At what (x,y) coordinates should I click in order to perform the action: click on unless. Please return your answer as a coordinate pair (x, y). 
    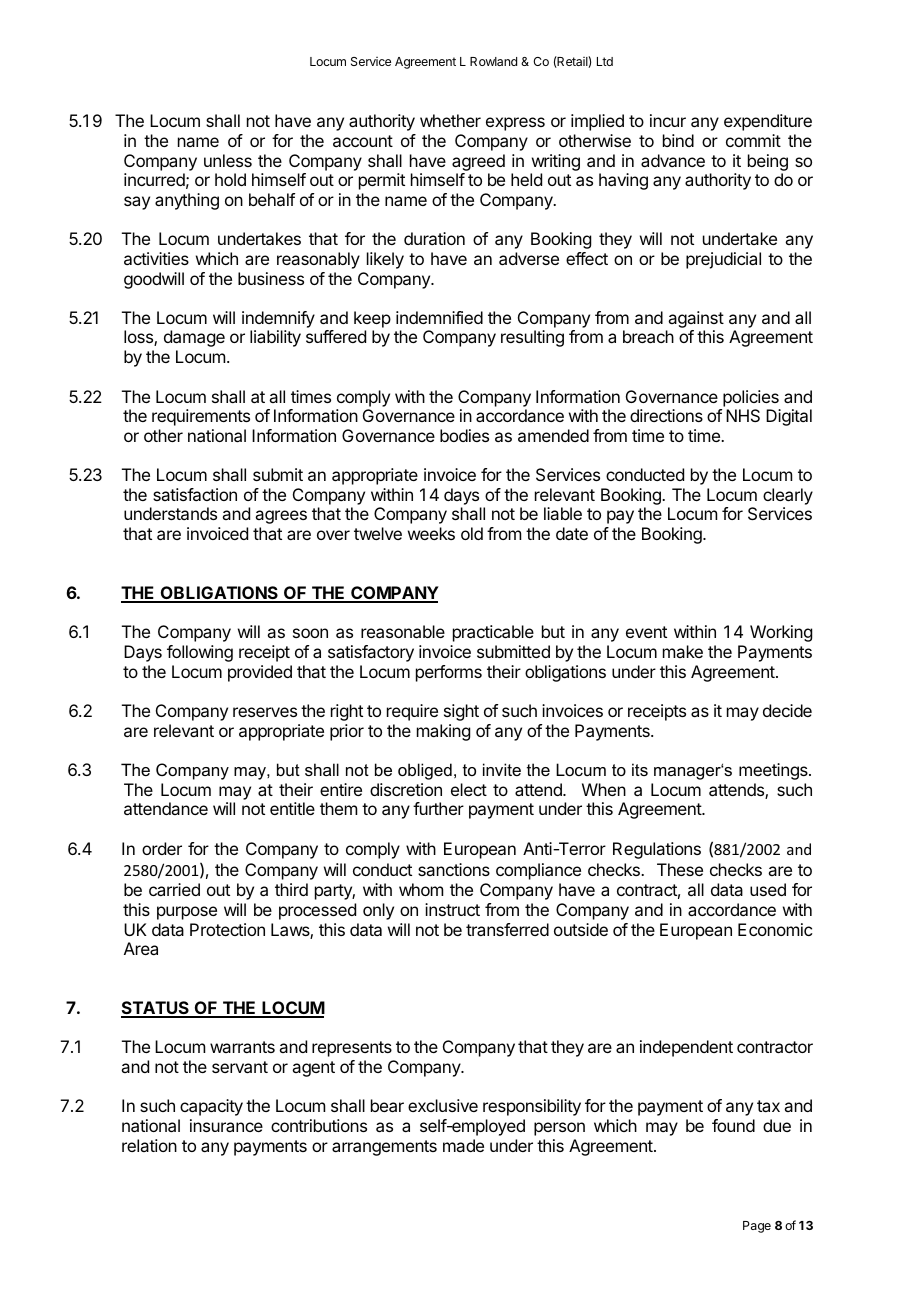
    Looking at the image, I should click on (228, 160).
